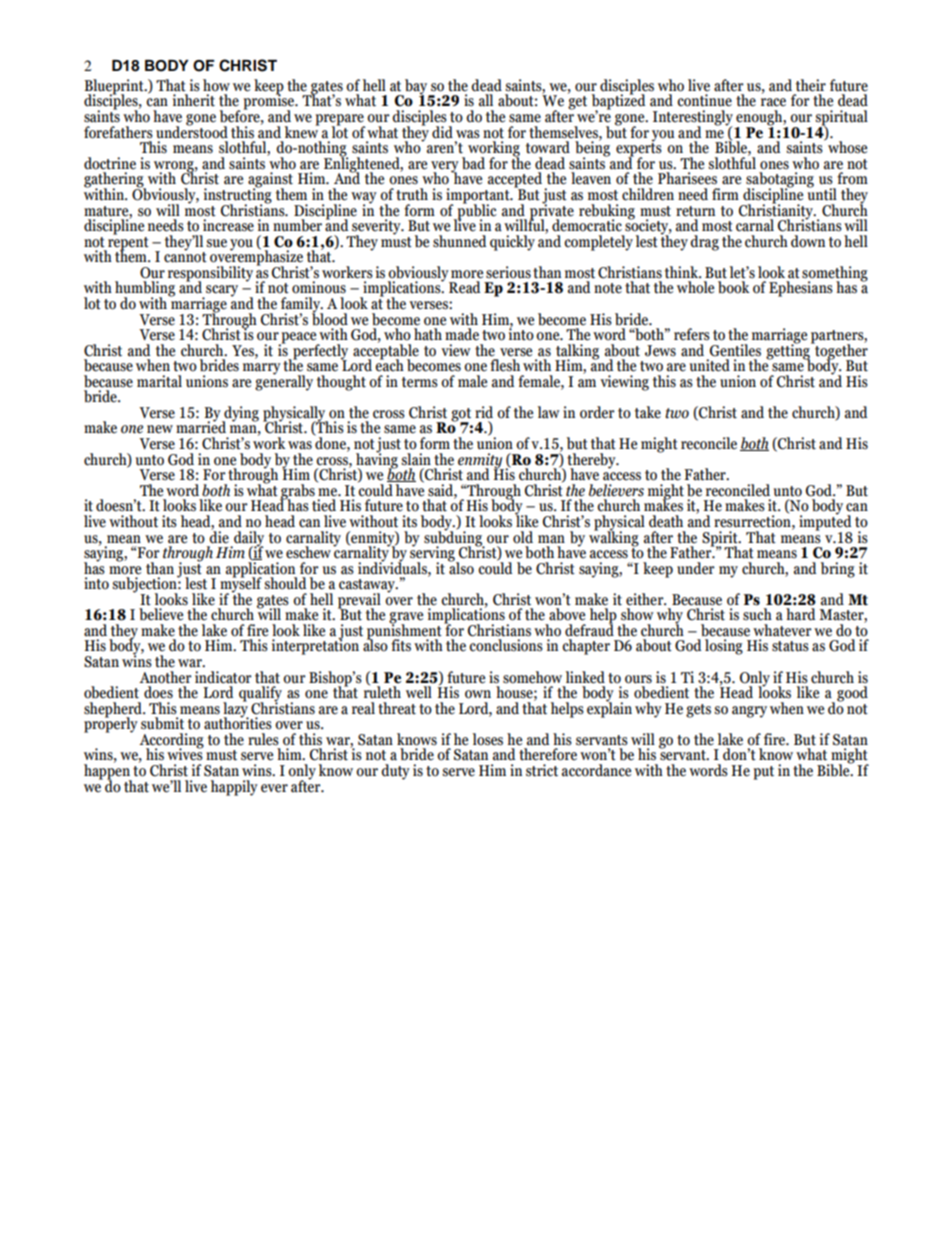 The image size is (952, 1233). I want to click on race, so click(773, 102).
